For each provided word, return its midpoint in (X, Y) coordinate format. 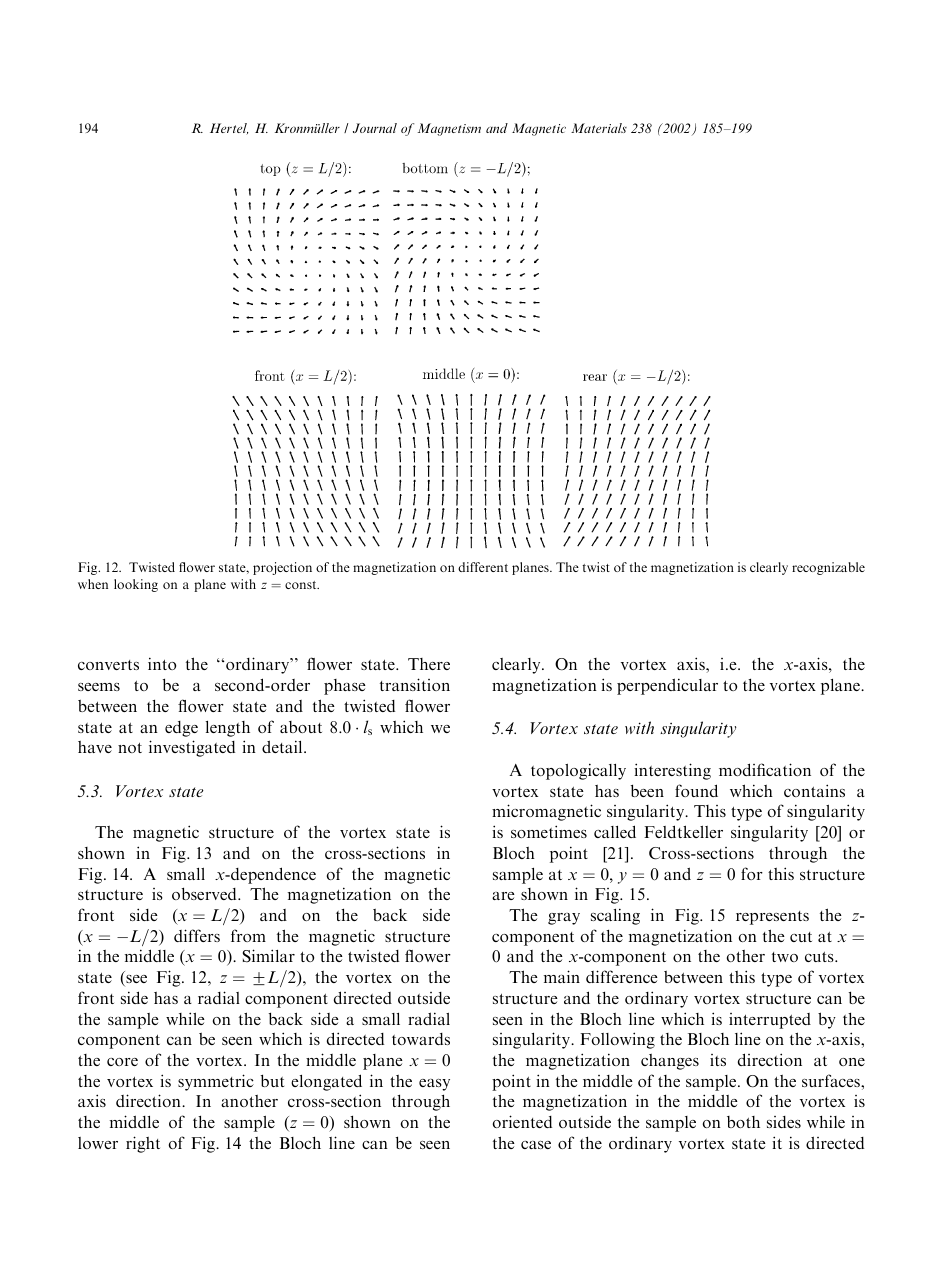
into (162, 663)
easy (434, 1085)
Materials (599, 128)
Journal (375, 128)
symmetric (216, 1082)
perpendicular (667, 686)
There (429, 664)
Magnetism (449, 129)
